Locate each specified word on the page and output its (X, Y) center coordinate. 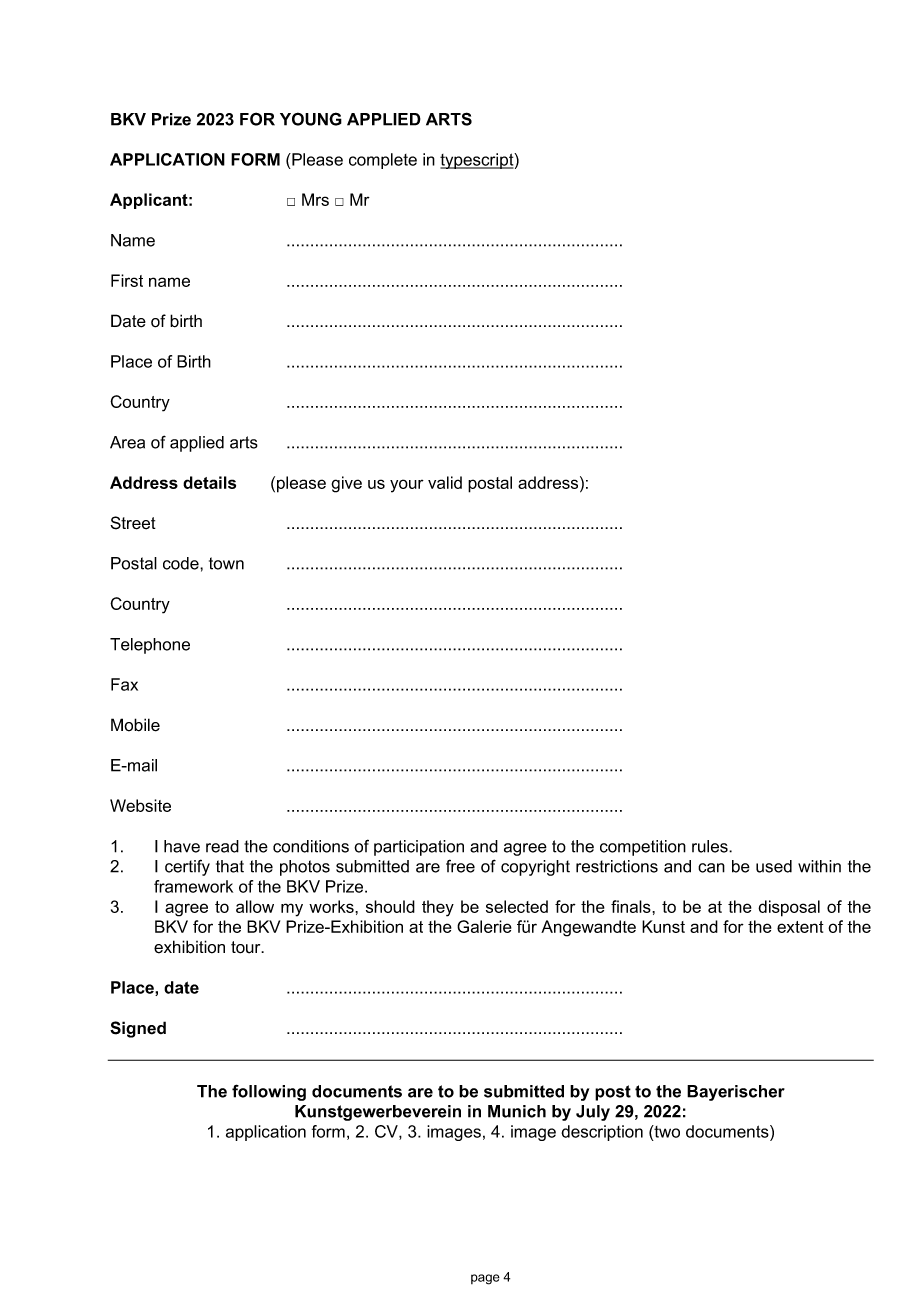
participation (419, 848)
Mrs (315, 199)
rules (711, 846)
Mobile (135, 725)
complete (383, 161)
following (269, 1092)
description (602, 1133)
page (485, 1279)
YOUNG (311, 119)
